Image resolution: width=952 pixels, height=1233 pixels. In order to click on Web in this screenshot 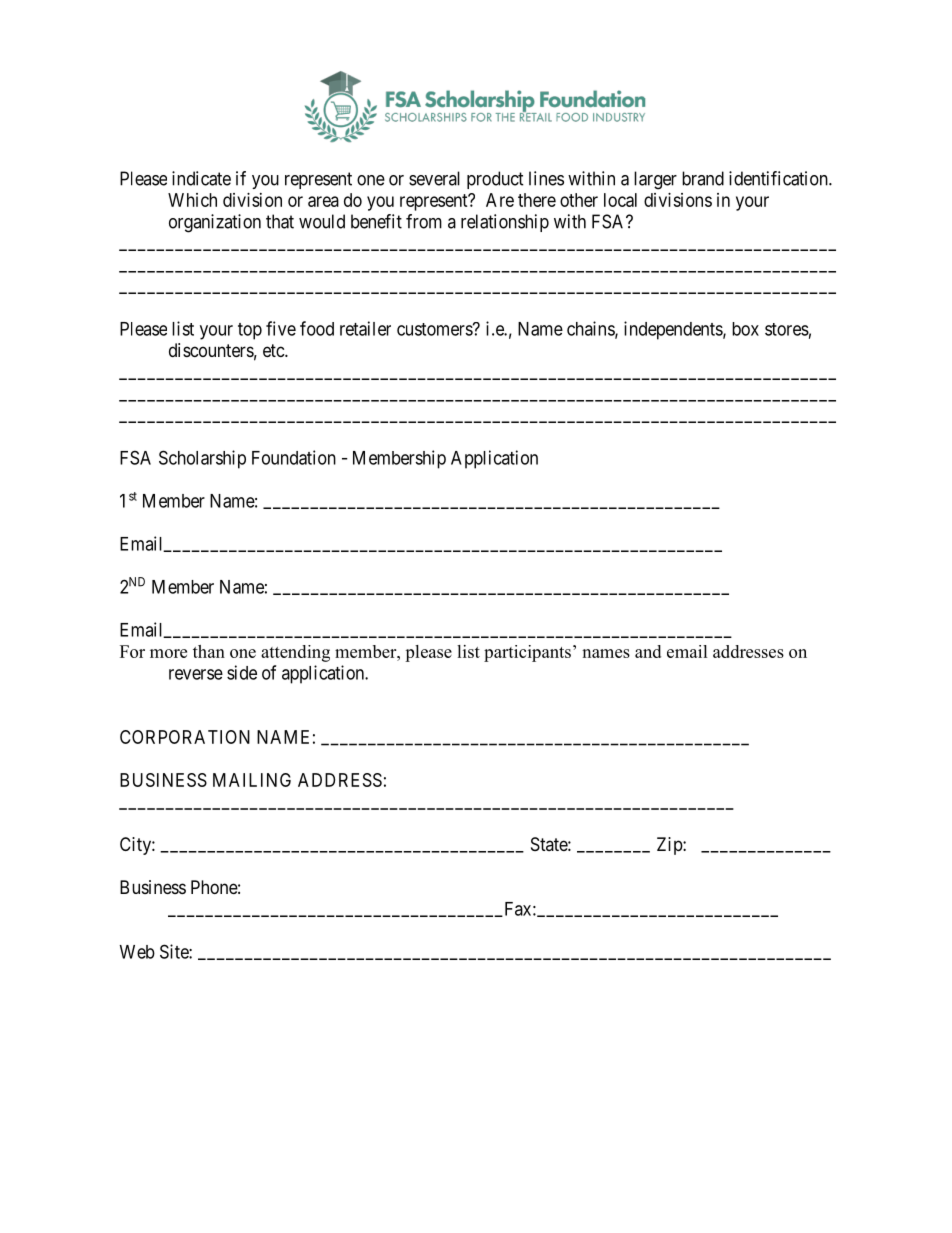, I will do `click(137, 952)`.
